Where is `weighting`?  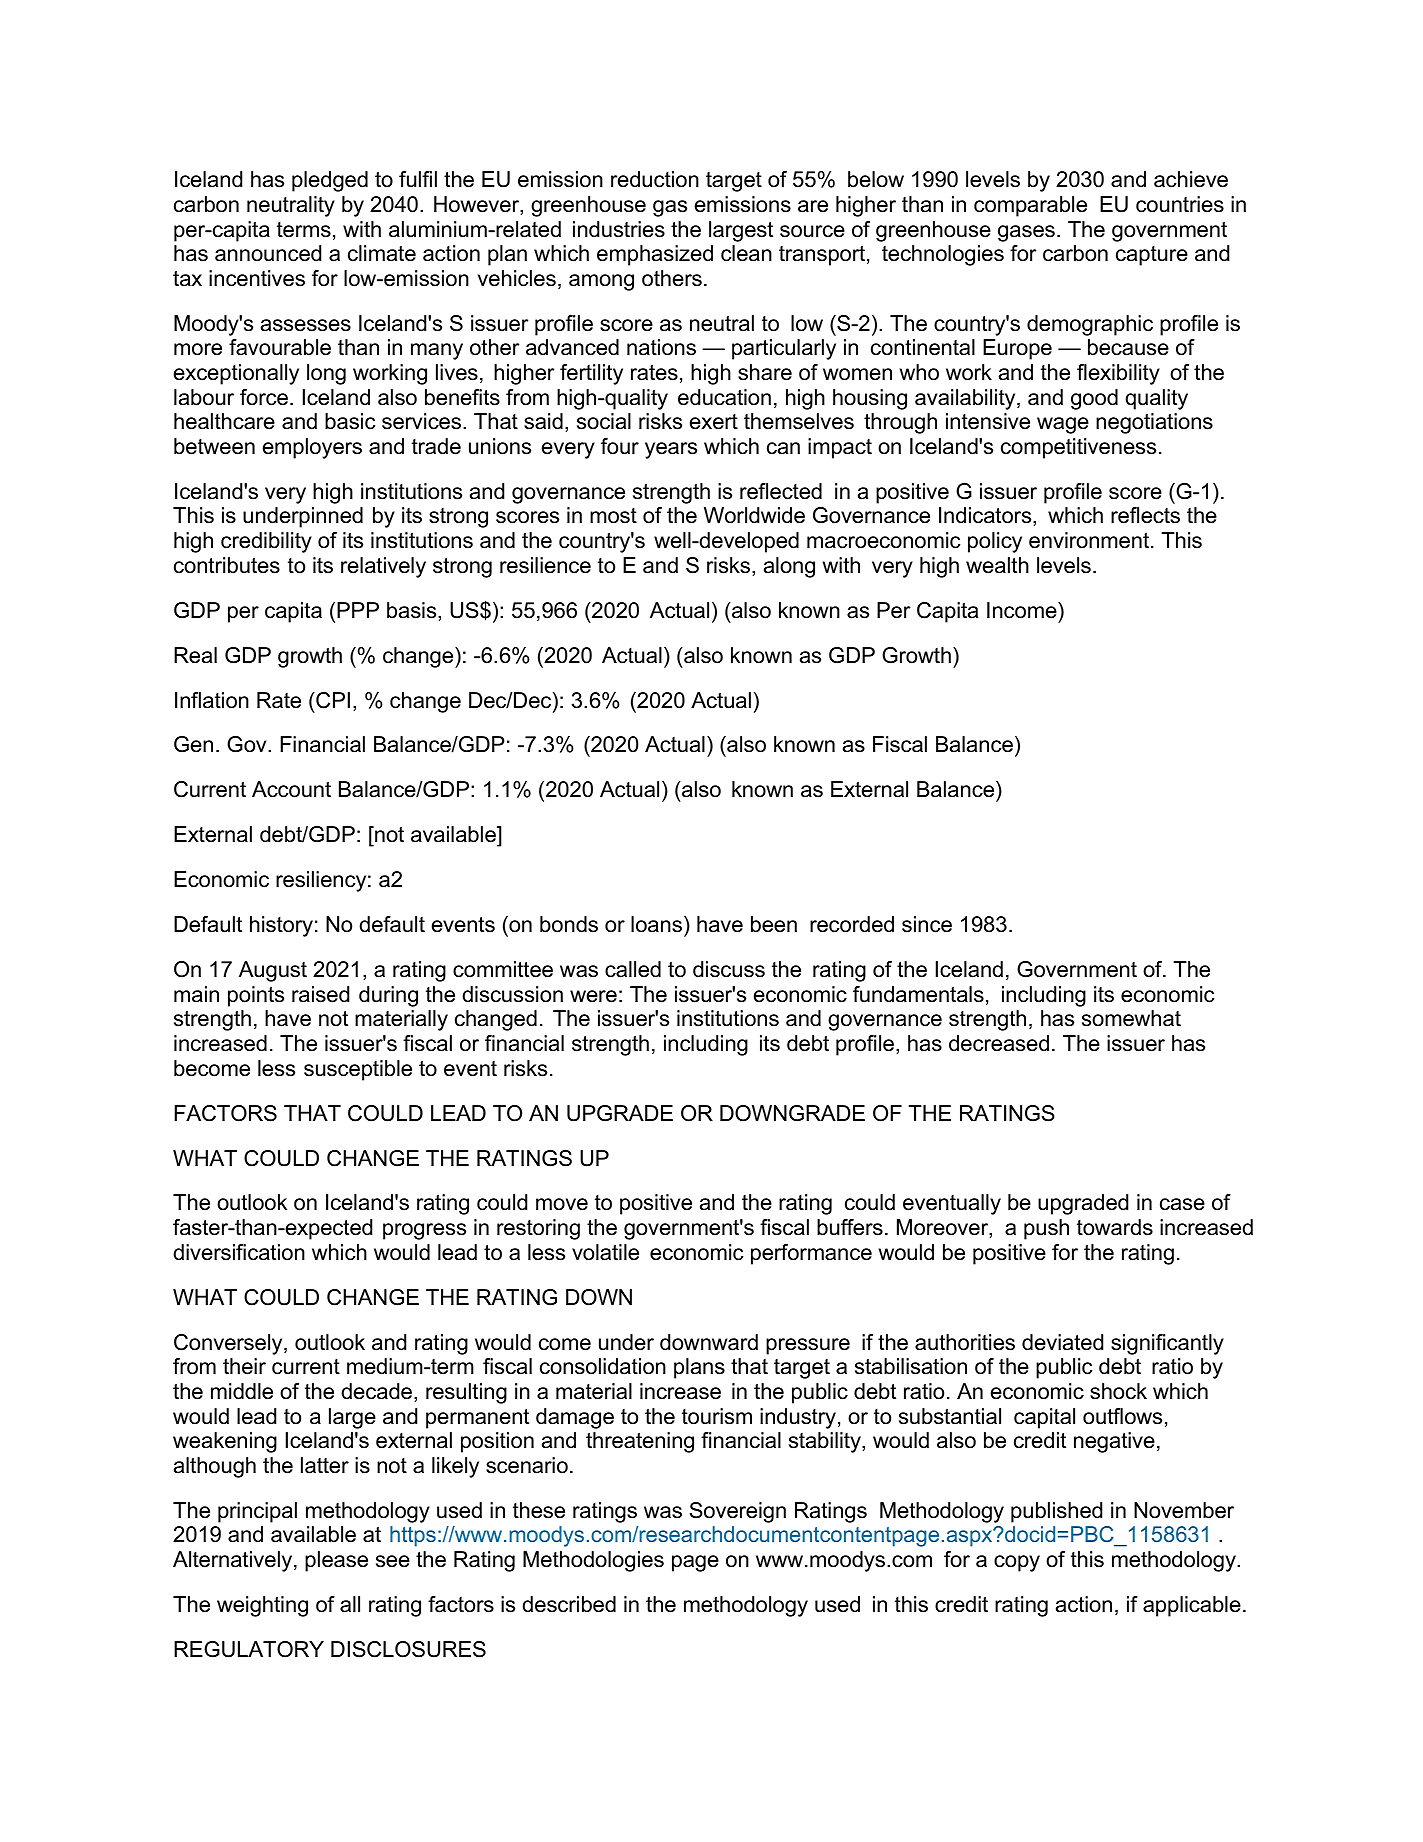
weighting is located at coordinates (262, 1606).
